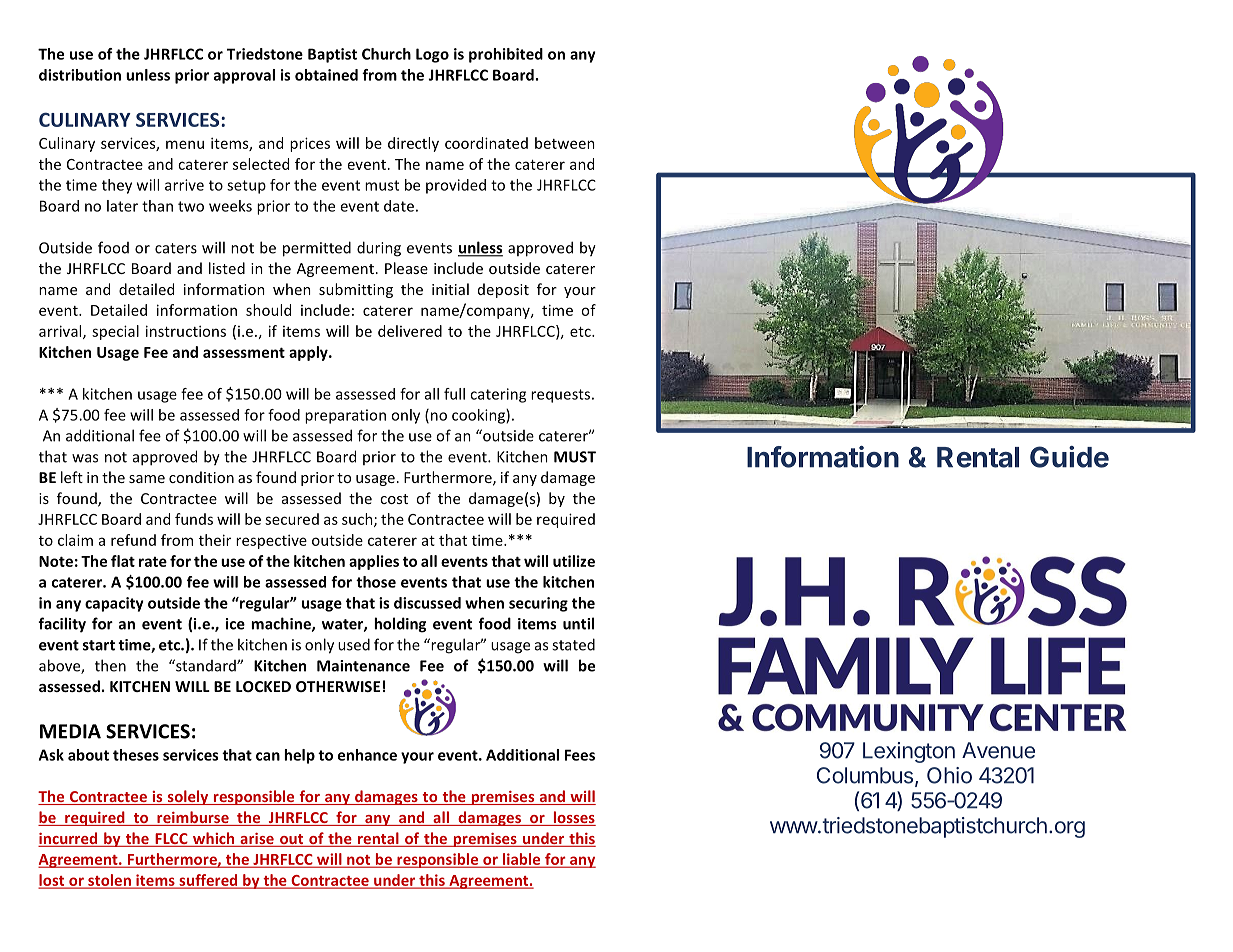 The image size is (1233, 952). Describe the element at coordinates (573, 644) in the screenshot. I see `stated` at that location.
